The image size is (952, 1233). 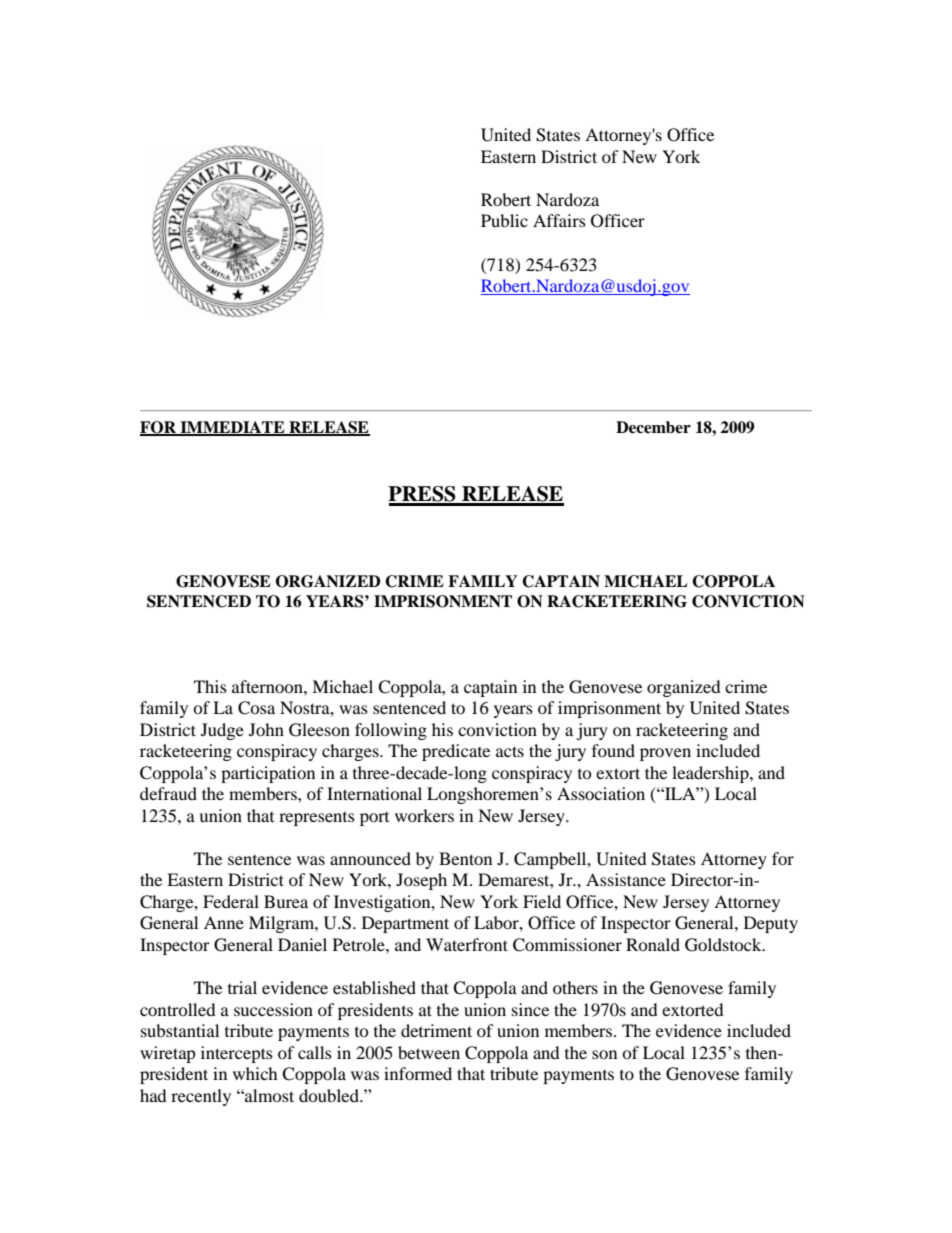 I want to click on others, so click(x=575, y=987).
